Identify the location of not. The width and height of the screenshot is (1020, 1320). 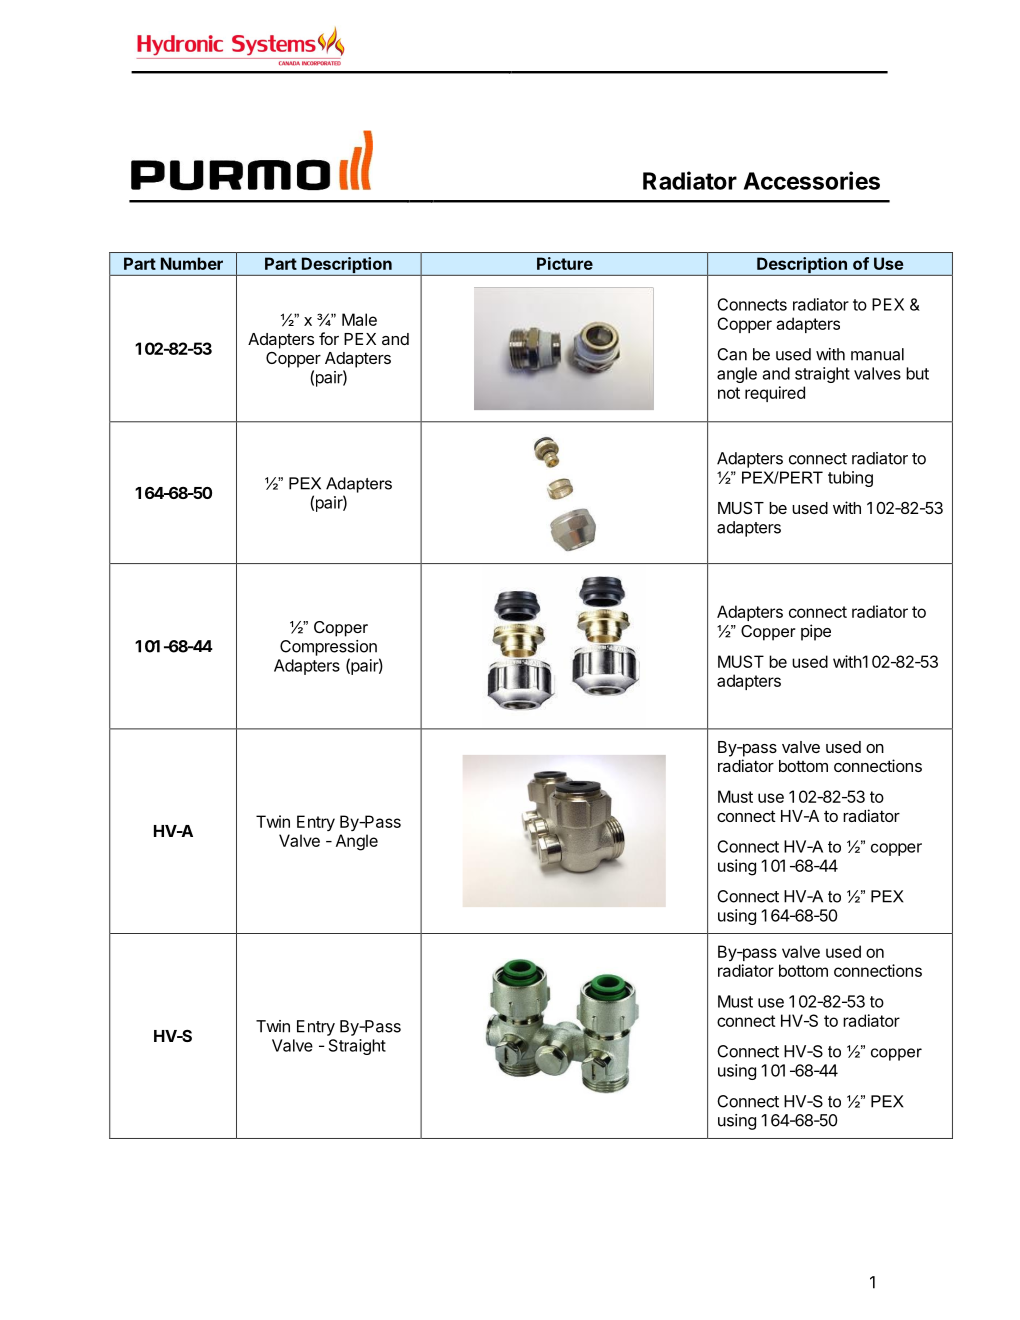
(729, 393).
